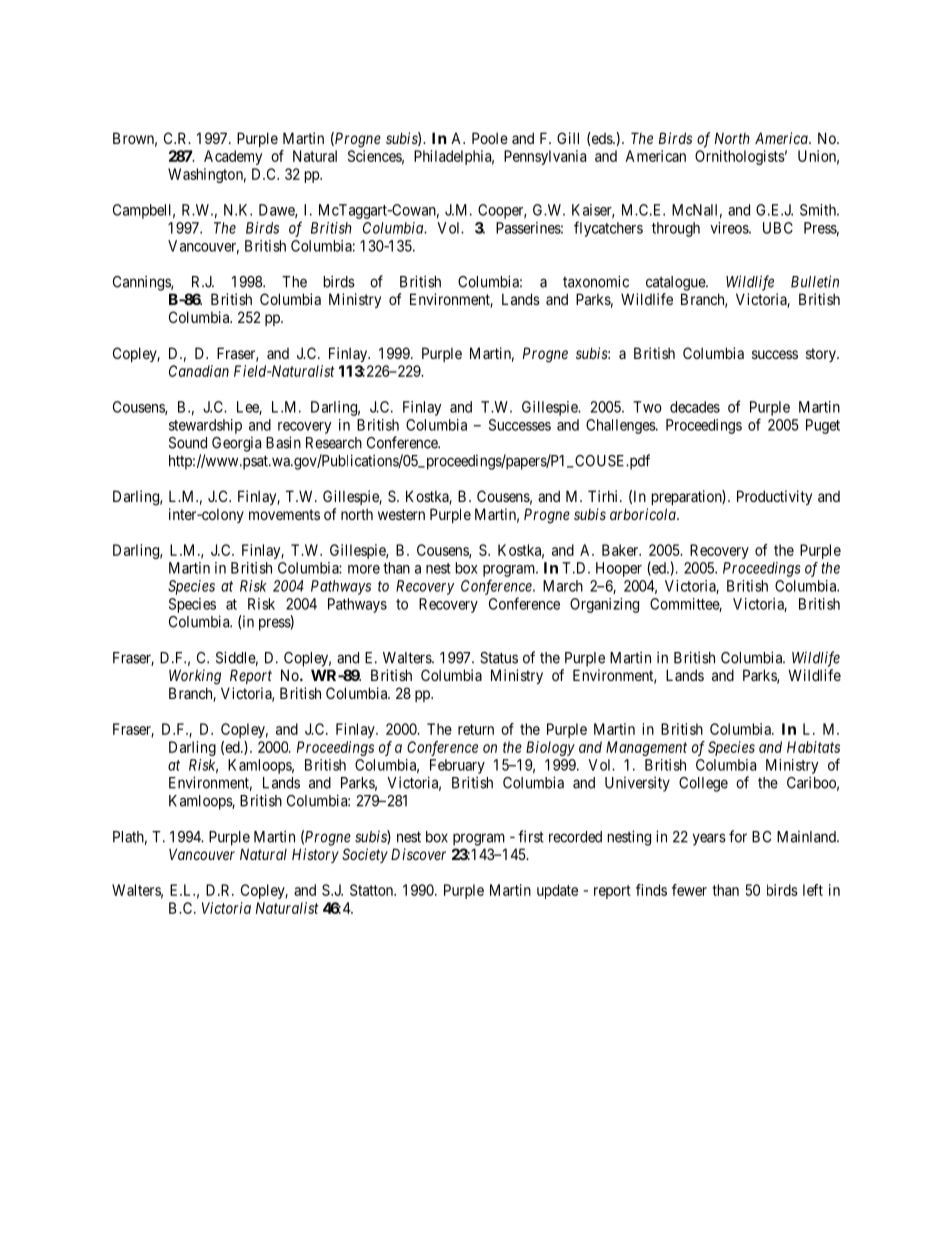 This screenshot has width=952, height=1233. I want to click on Pennsylvania, so click(545, 157).
